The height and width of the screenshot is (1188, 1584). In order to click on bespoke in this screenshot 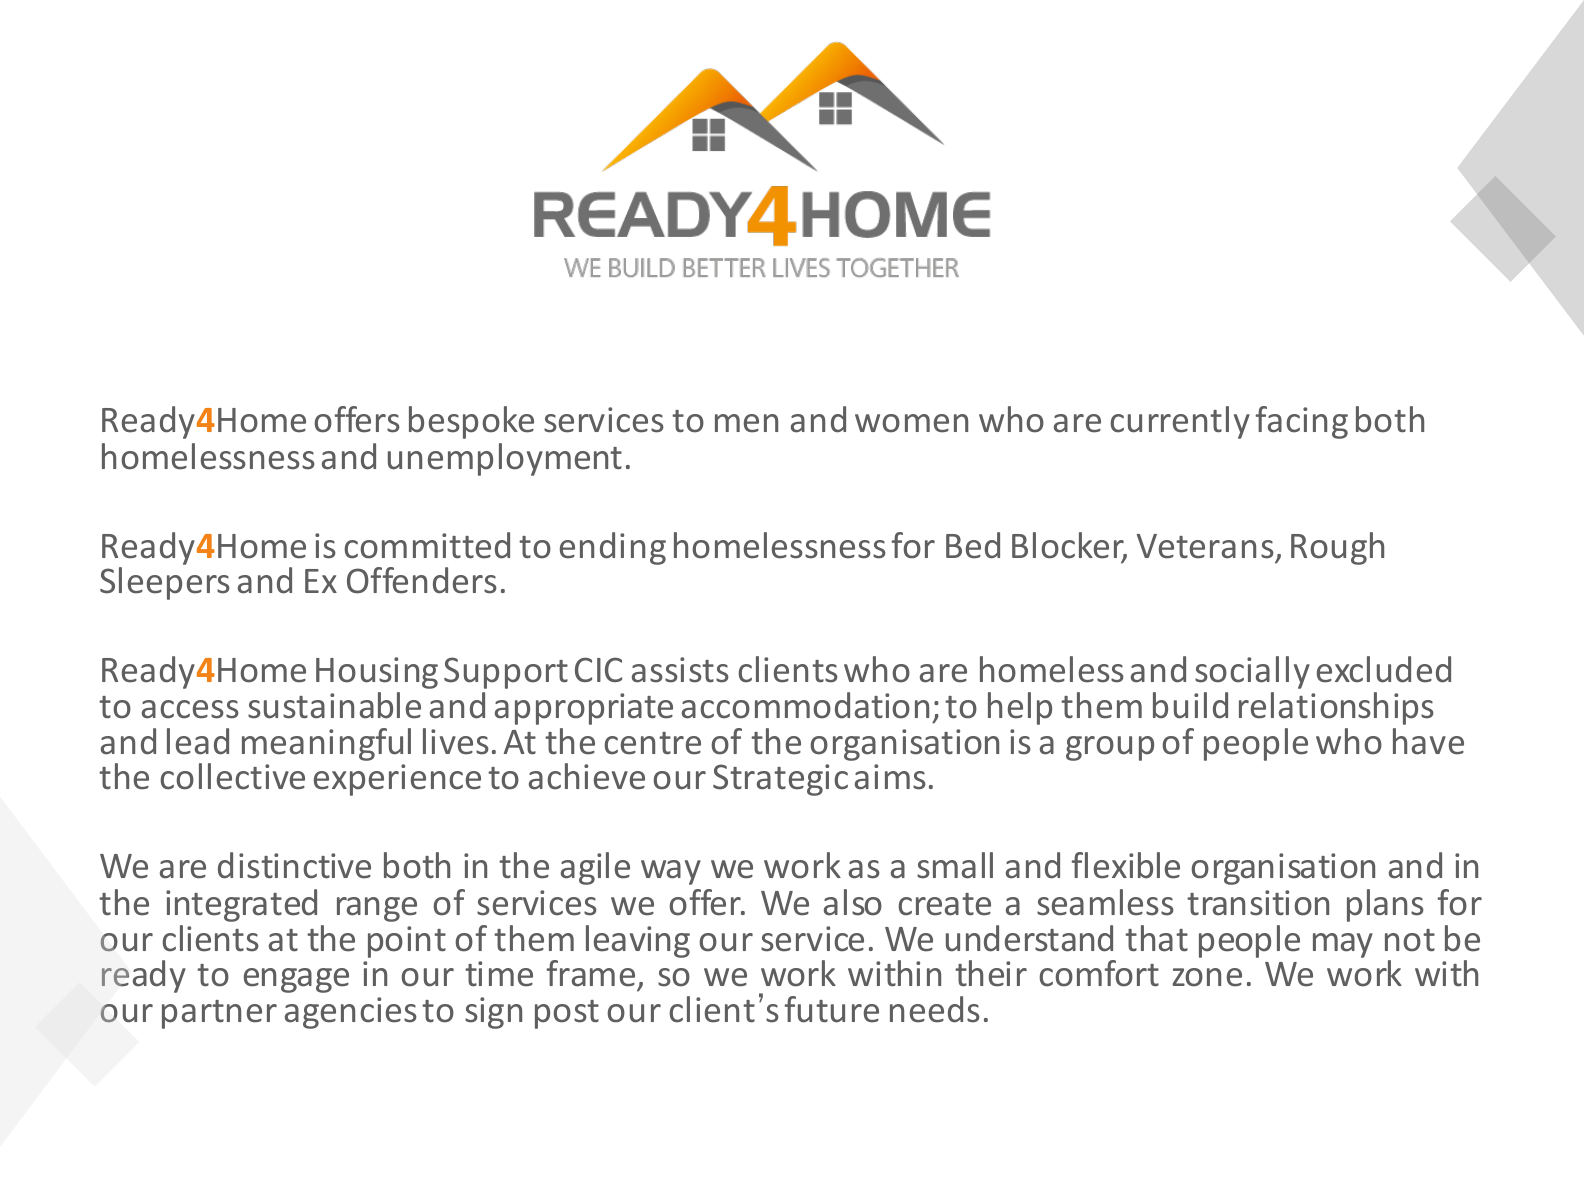, I will do `click(471, 422)`.
